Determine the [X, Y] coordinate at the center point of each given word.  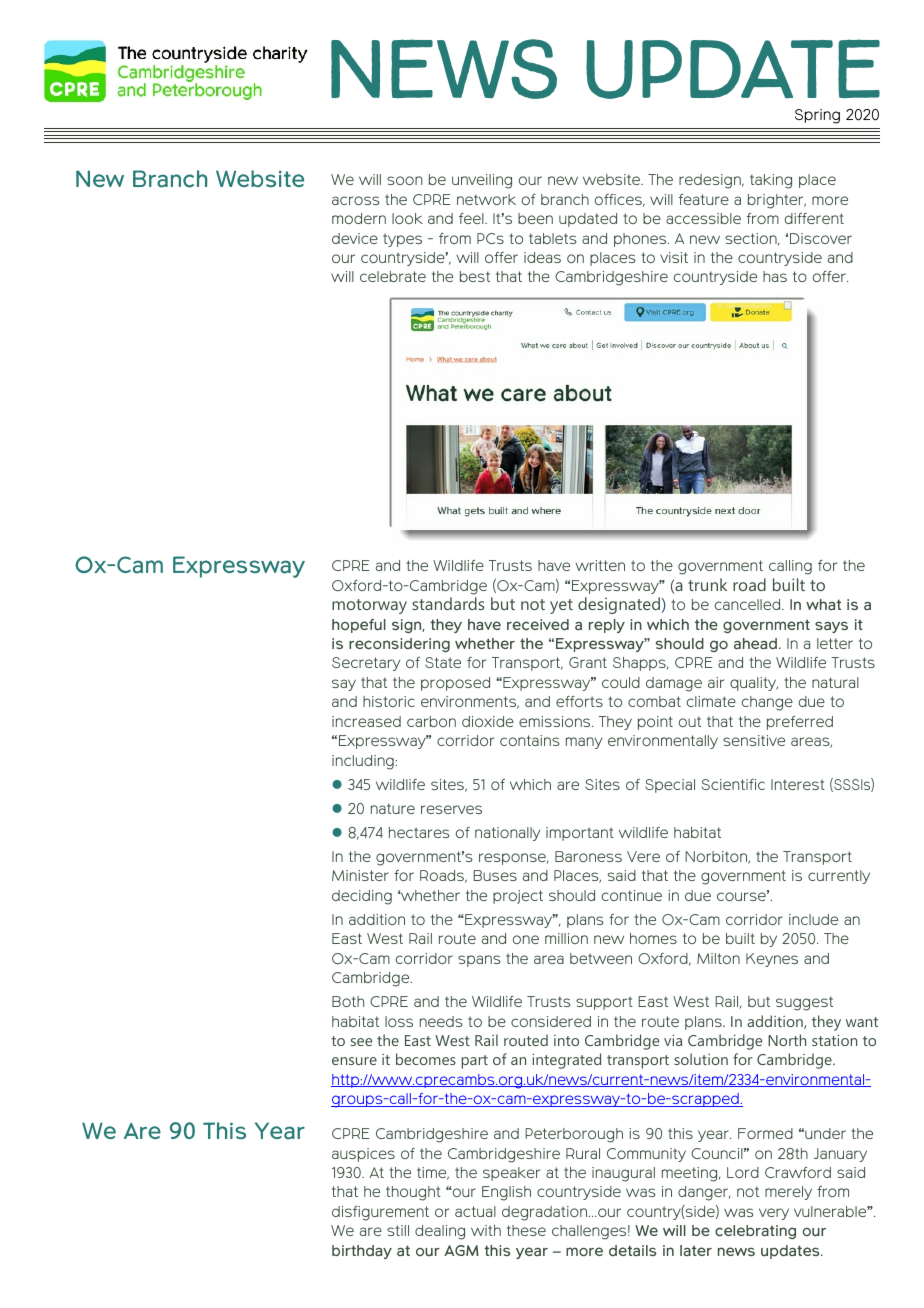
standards [448, 603]
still [398, 1230]
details [633, 1250]
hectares [419, 832]
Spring [817, 116]
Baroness [588, 856]
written [600, 565]
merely [788, 1193]
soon [405, 180]
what [823, 604]
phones [641, 240]
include [813, 919]
